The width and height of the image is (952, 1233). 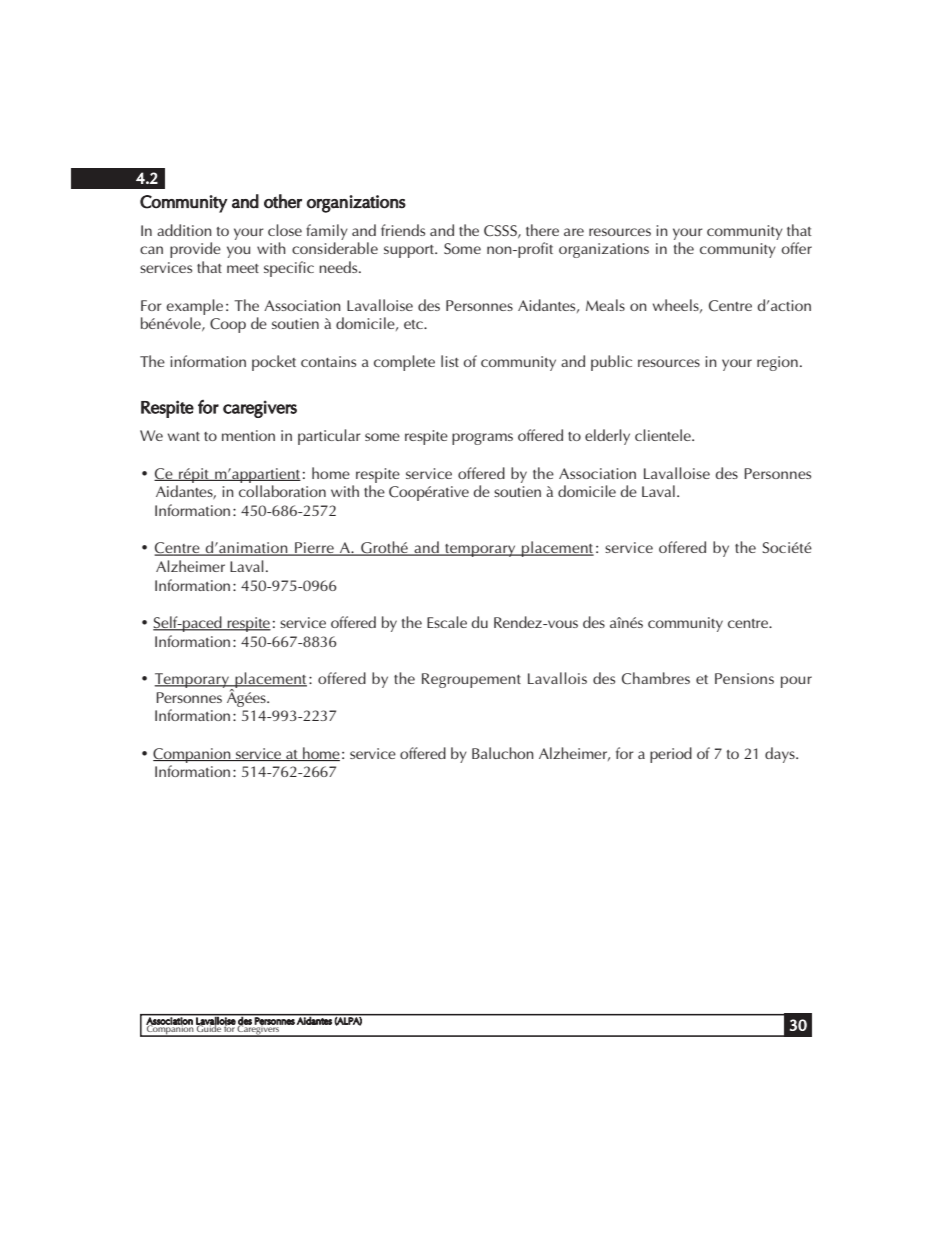 I want to click on days, so click(x=781, y=755).
